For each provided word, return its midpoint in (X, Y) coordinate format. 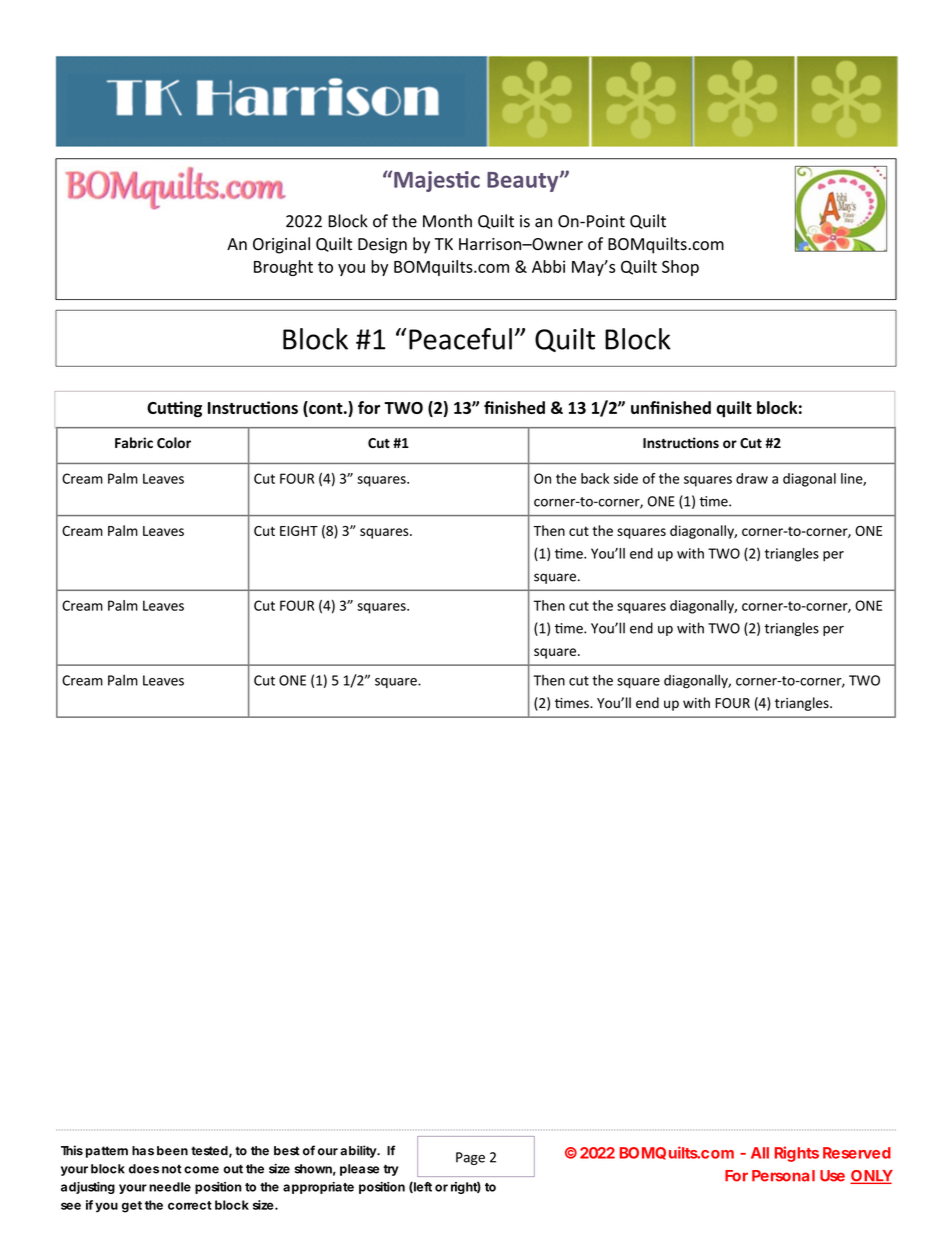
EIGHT (299, 531)
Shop (680, 268)
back (595, 478)
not (172, 1169)
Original (281, 245)
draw (752, 478)
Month (447, 221)
